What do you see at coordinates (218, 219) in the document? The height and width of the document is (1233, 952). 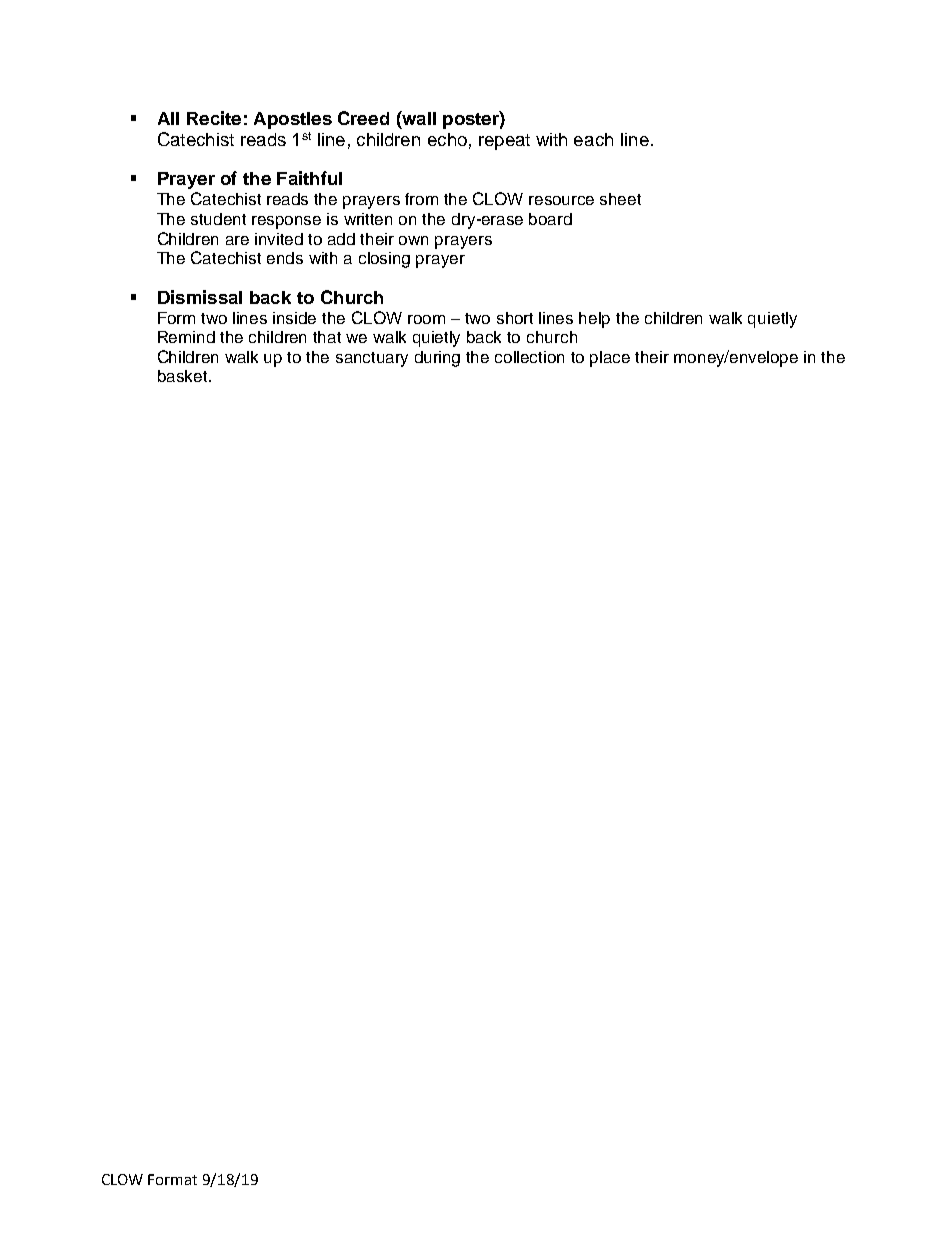 I see `student` at bounding box center [218, 219].
